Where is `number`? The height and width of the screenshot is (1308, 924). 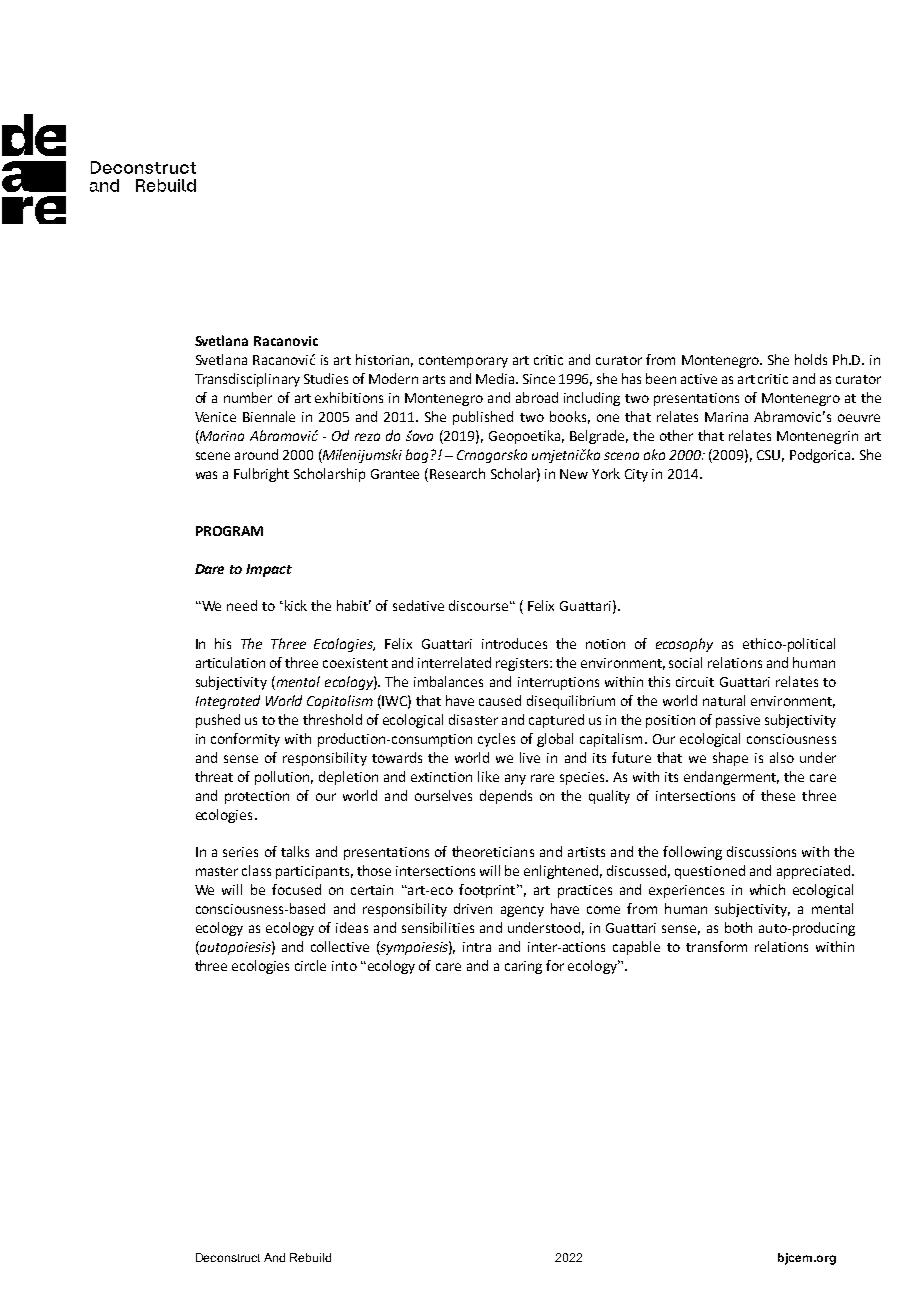 number is located at coordinates (248, 397).
